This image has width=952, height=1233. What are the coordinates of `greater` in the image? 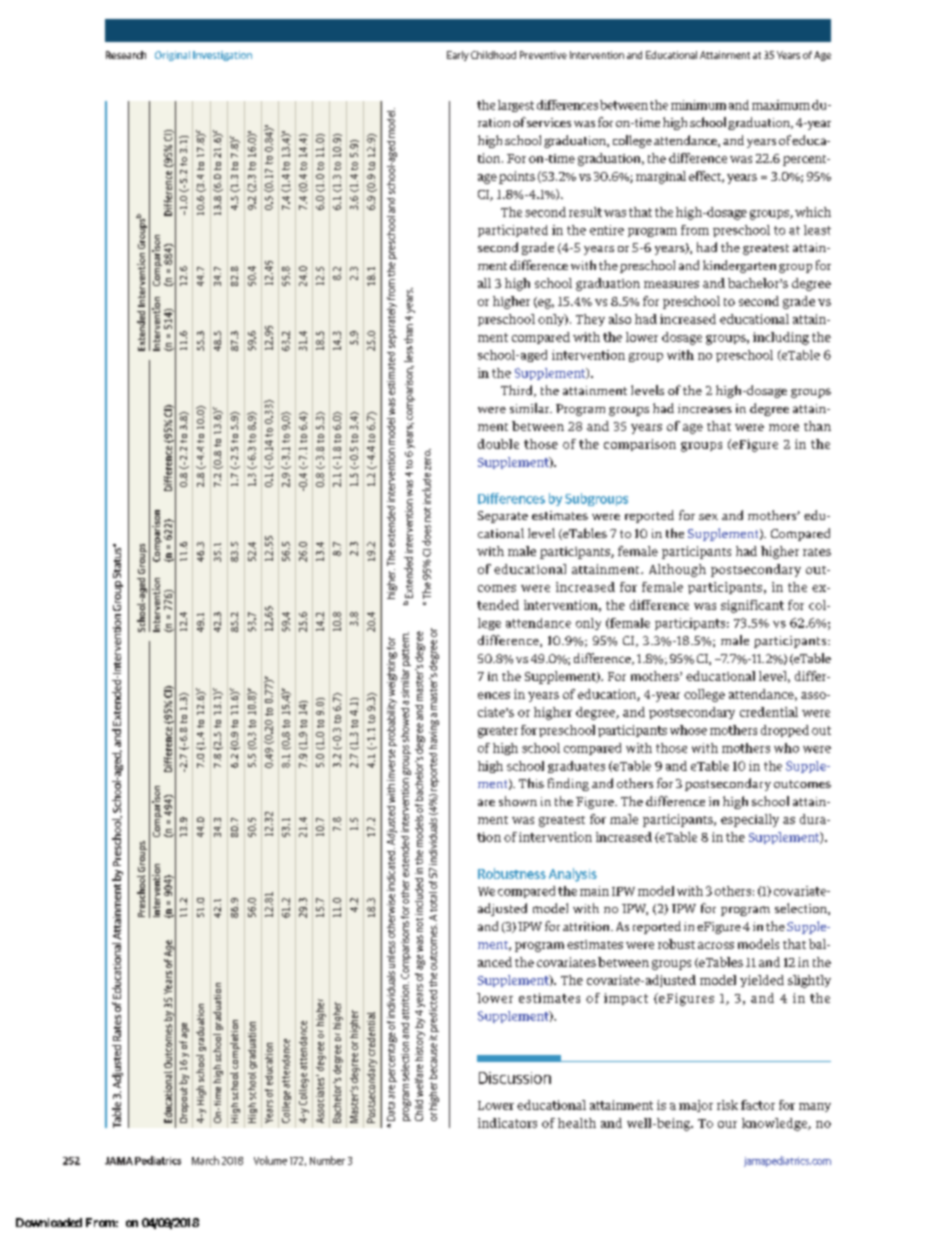 It's located at (498, 732).
